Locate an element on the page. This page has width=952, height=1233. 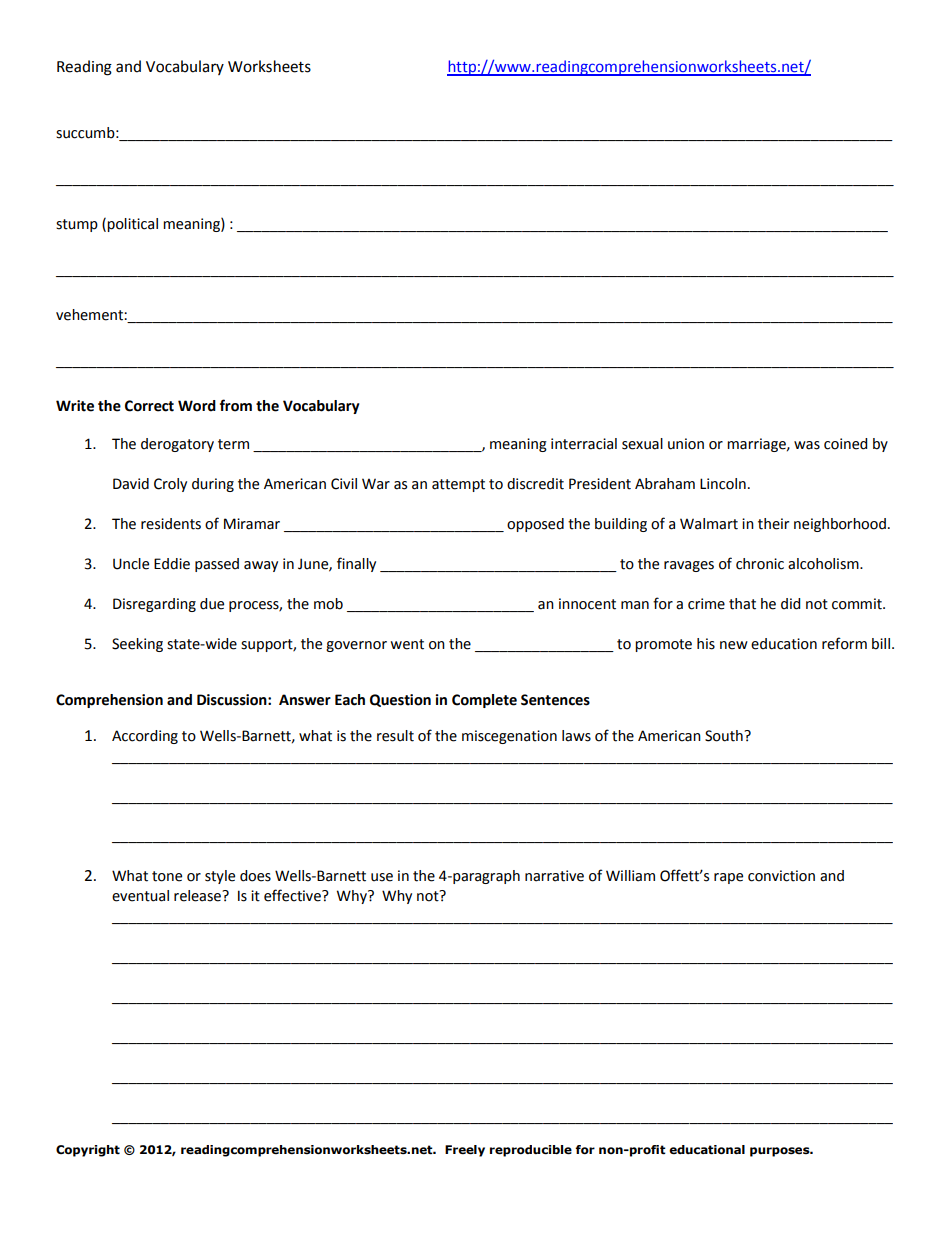
reproducible is located at coordinates (531, 1151).
